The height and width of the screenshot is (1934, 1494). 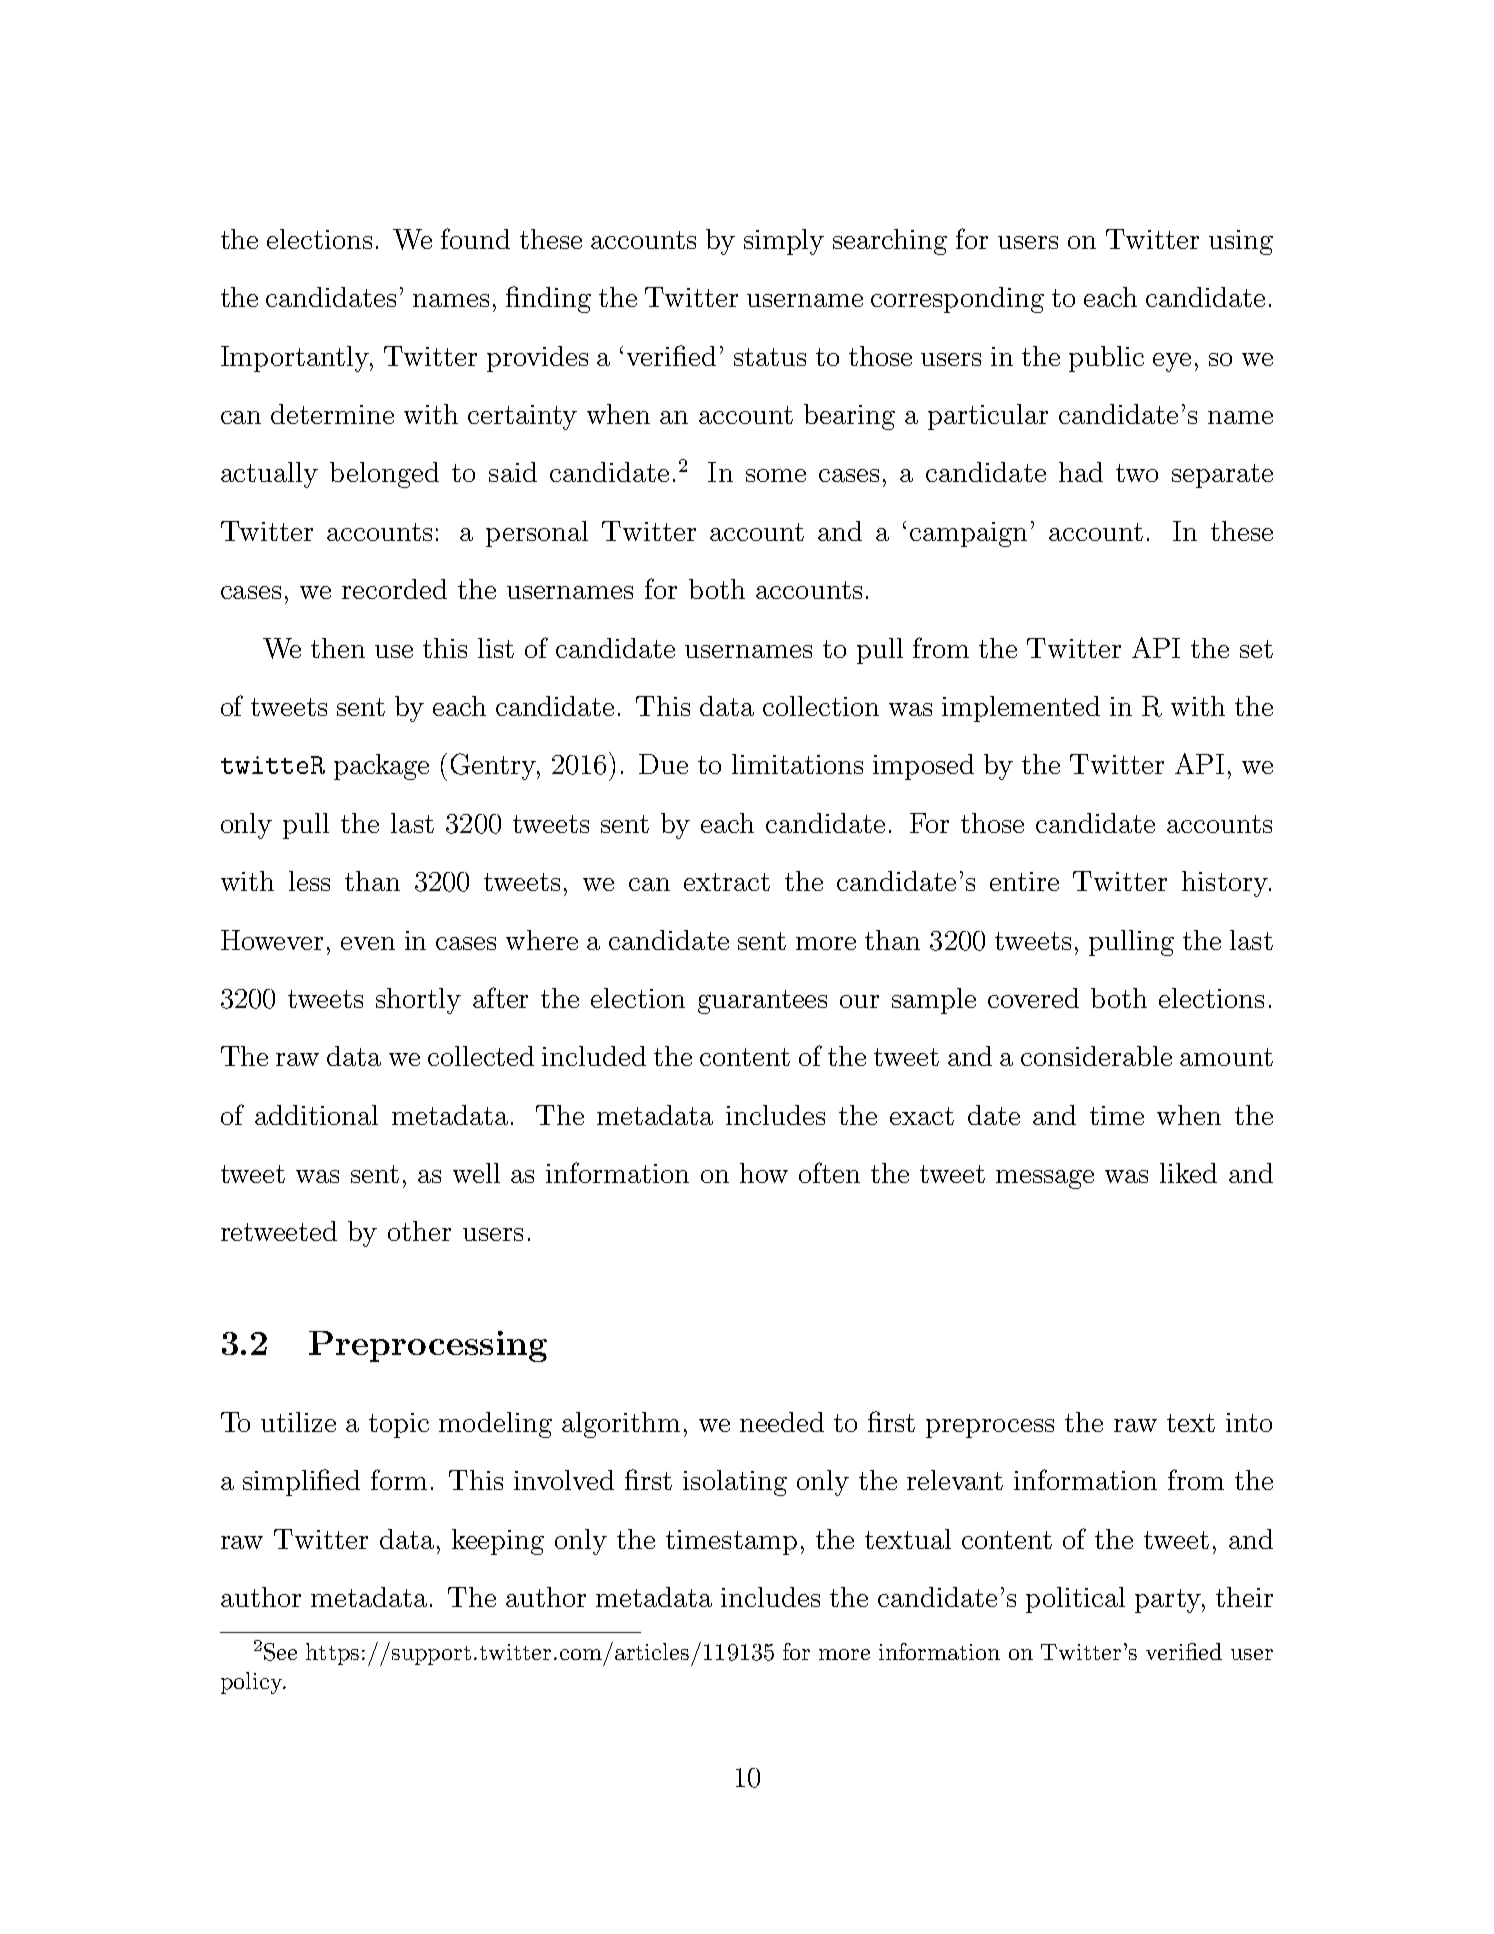 What do you see at coordinates (394, 589) in the screenshot?
I see `recorded` at bounding box center [394, 589].
